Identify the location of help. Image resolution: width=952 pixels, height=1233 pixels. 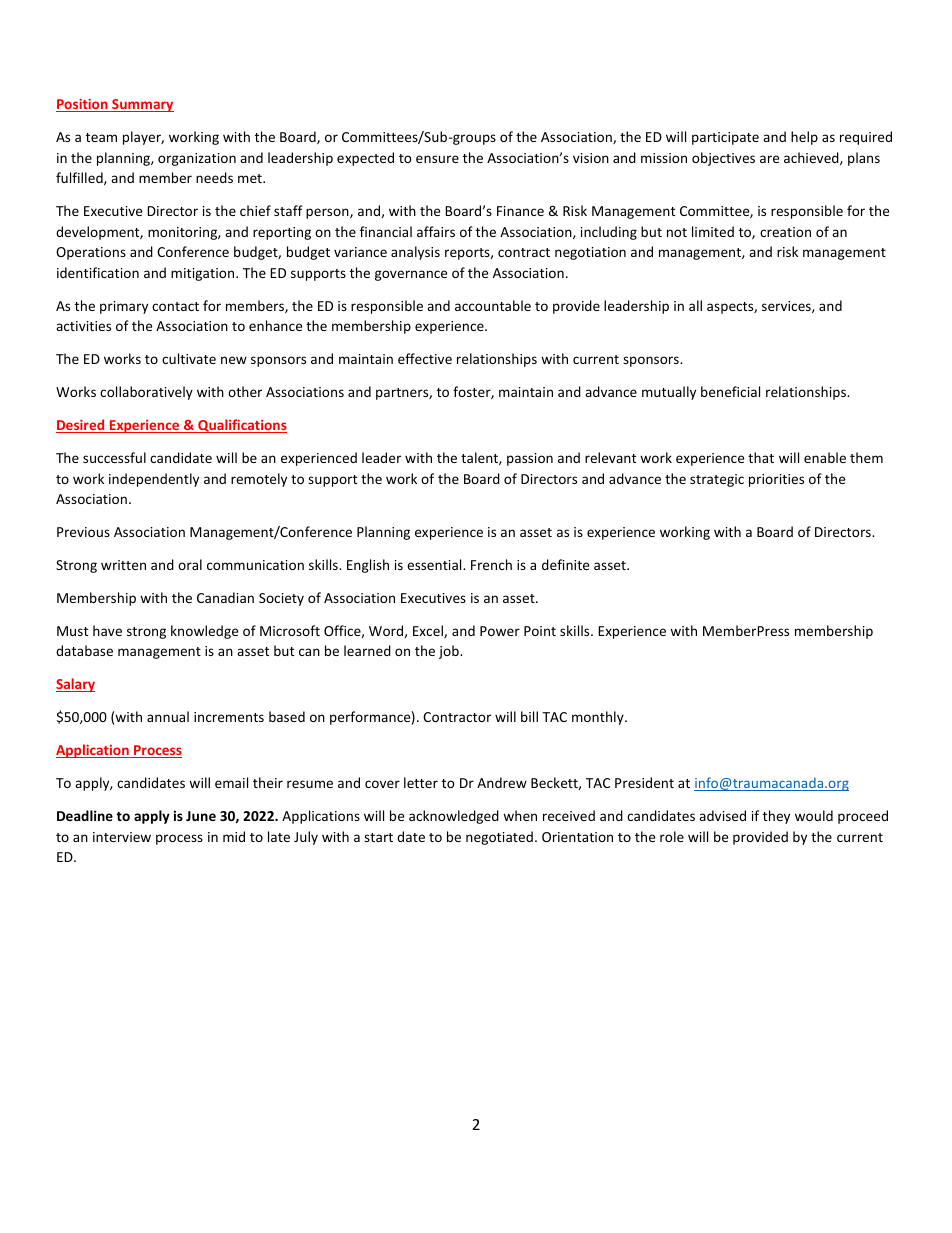
(804, 138).
